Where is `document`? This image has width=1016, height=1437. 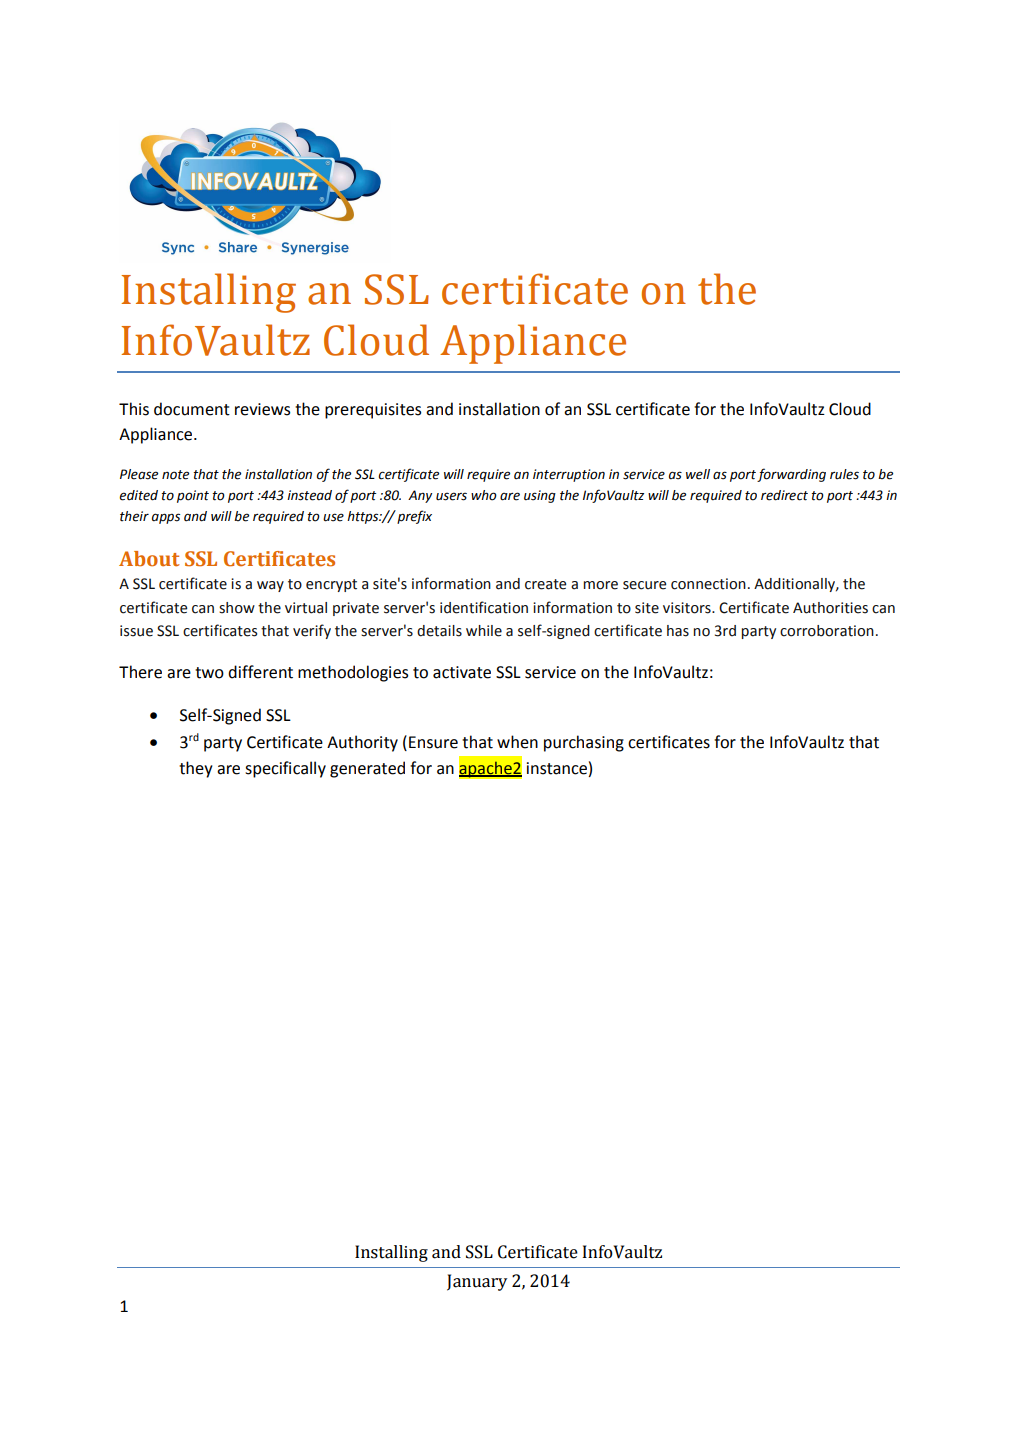
document is located at coordinates (192, 409).
